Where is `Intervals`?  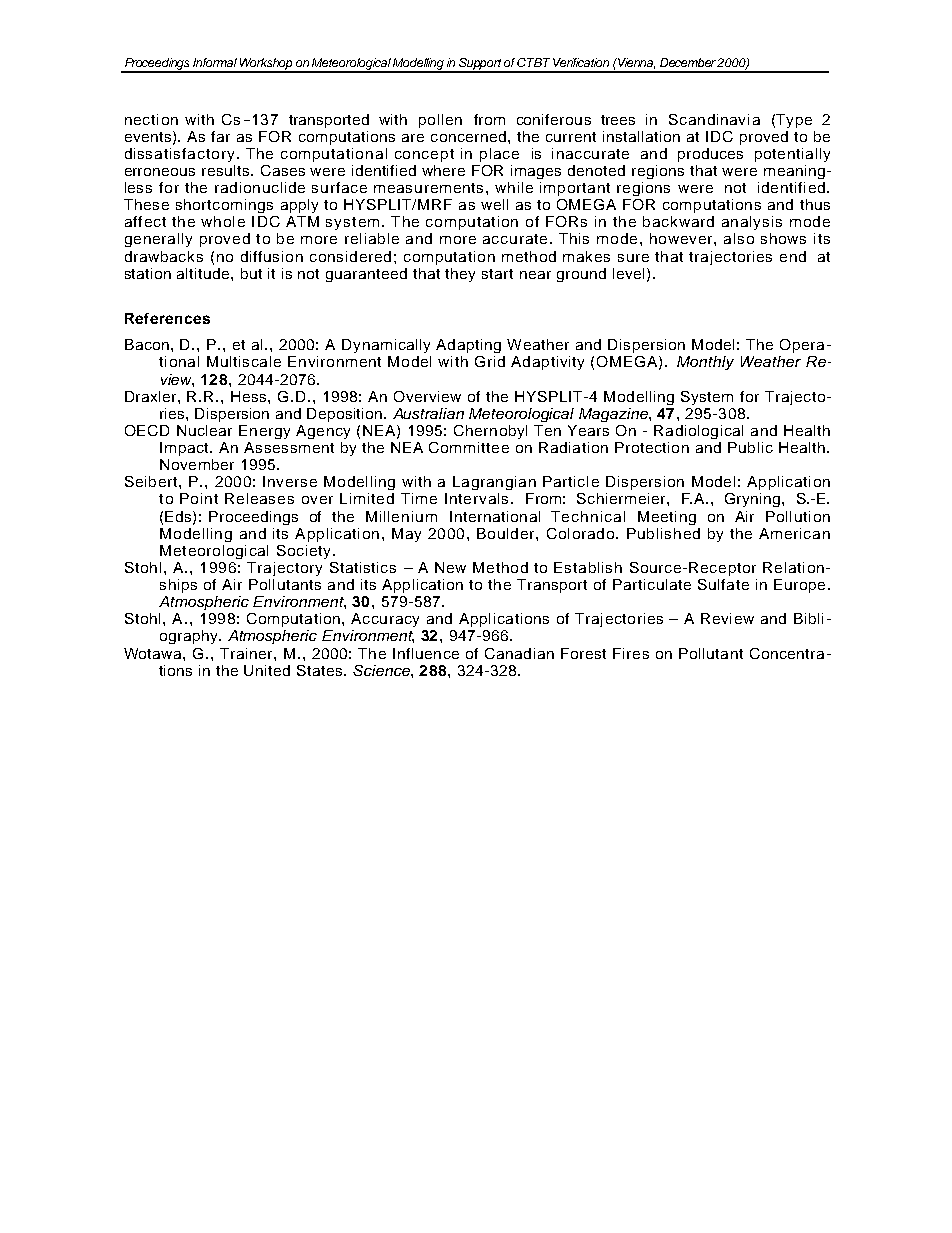
Intervals is located at coordinates (476, 498).
